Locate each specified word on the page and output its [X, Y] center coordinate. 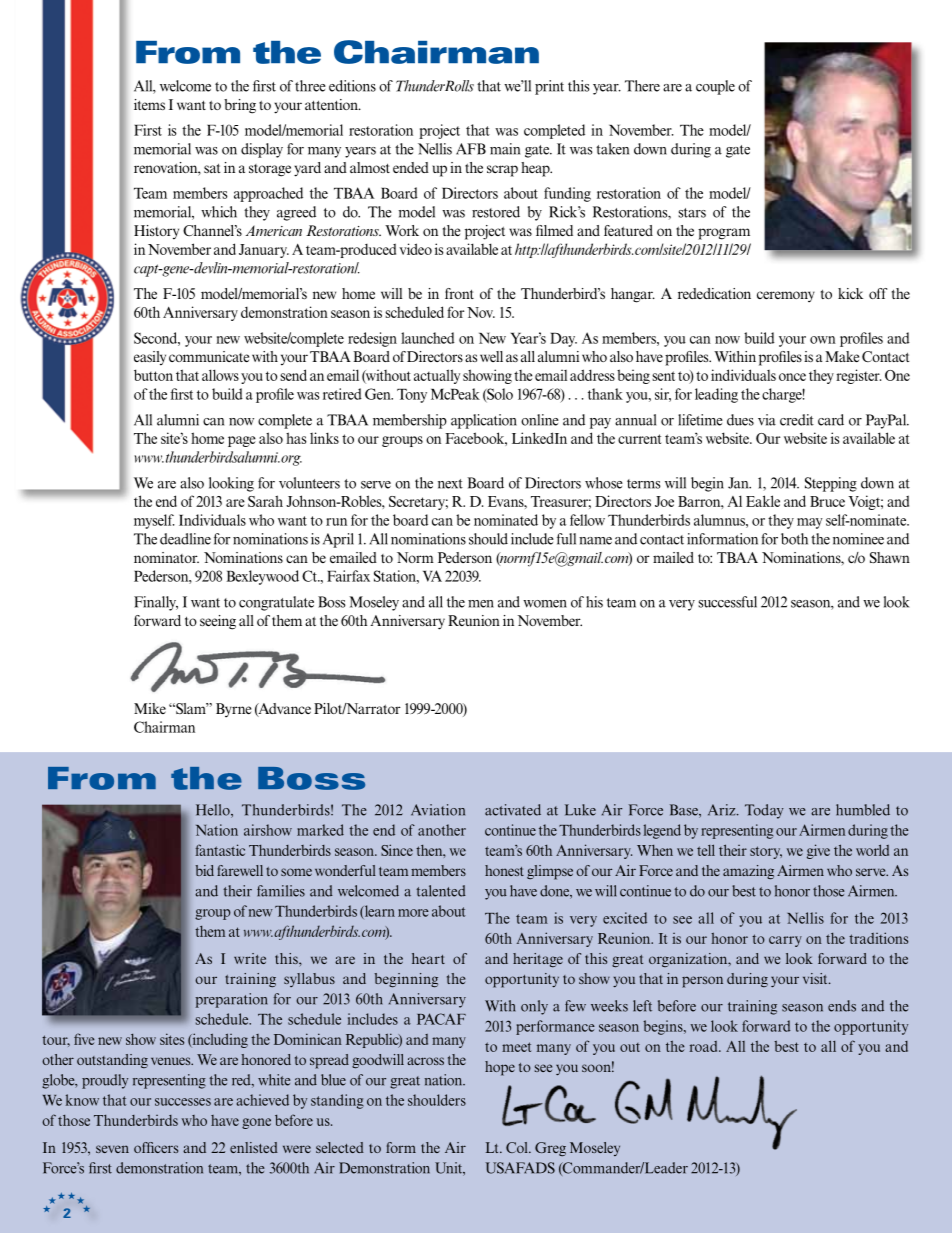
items [149, 104]
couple [715, 87]
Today [764, 811]
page [242, 441]
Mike [150, 708]
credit [797, 420]
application [484, 421]
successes [183, 1102]
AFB [471, 149]
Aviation [438, 810]
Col [518, 1147]
